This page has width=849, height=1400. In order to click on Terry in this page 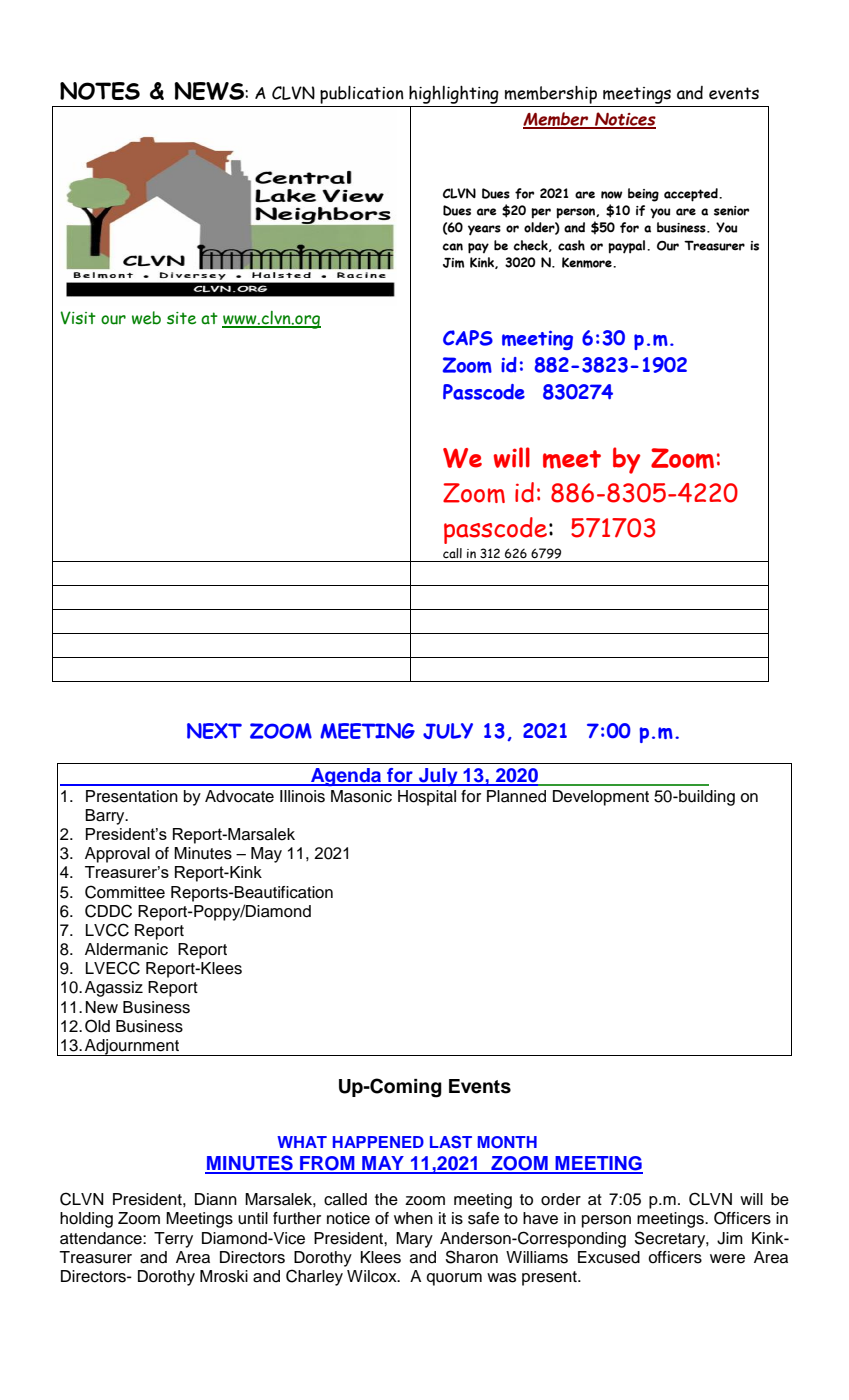, I will do `click(173, 1240)`.
